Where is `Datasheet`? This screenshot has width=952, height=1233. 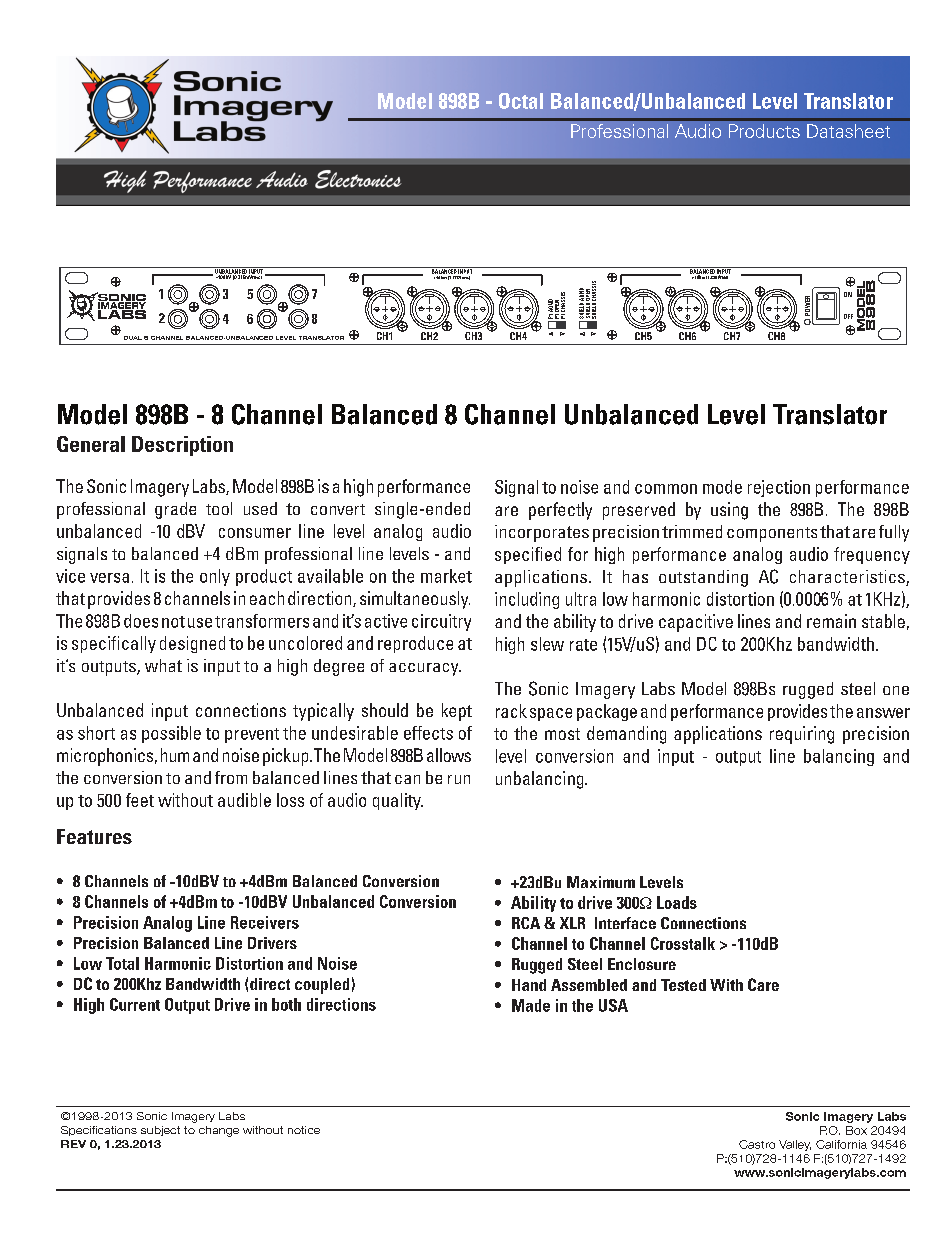 Datasheet is located at coordinates (848, 131).
